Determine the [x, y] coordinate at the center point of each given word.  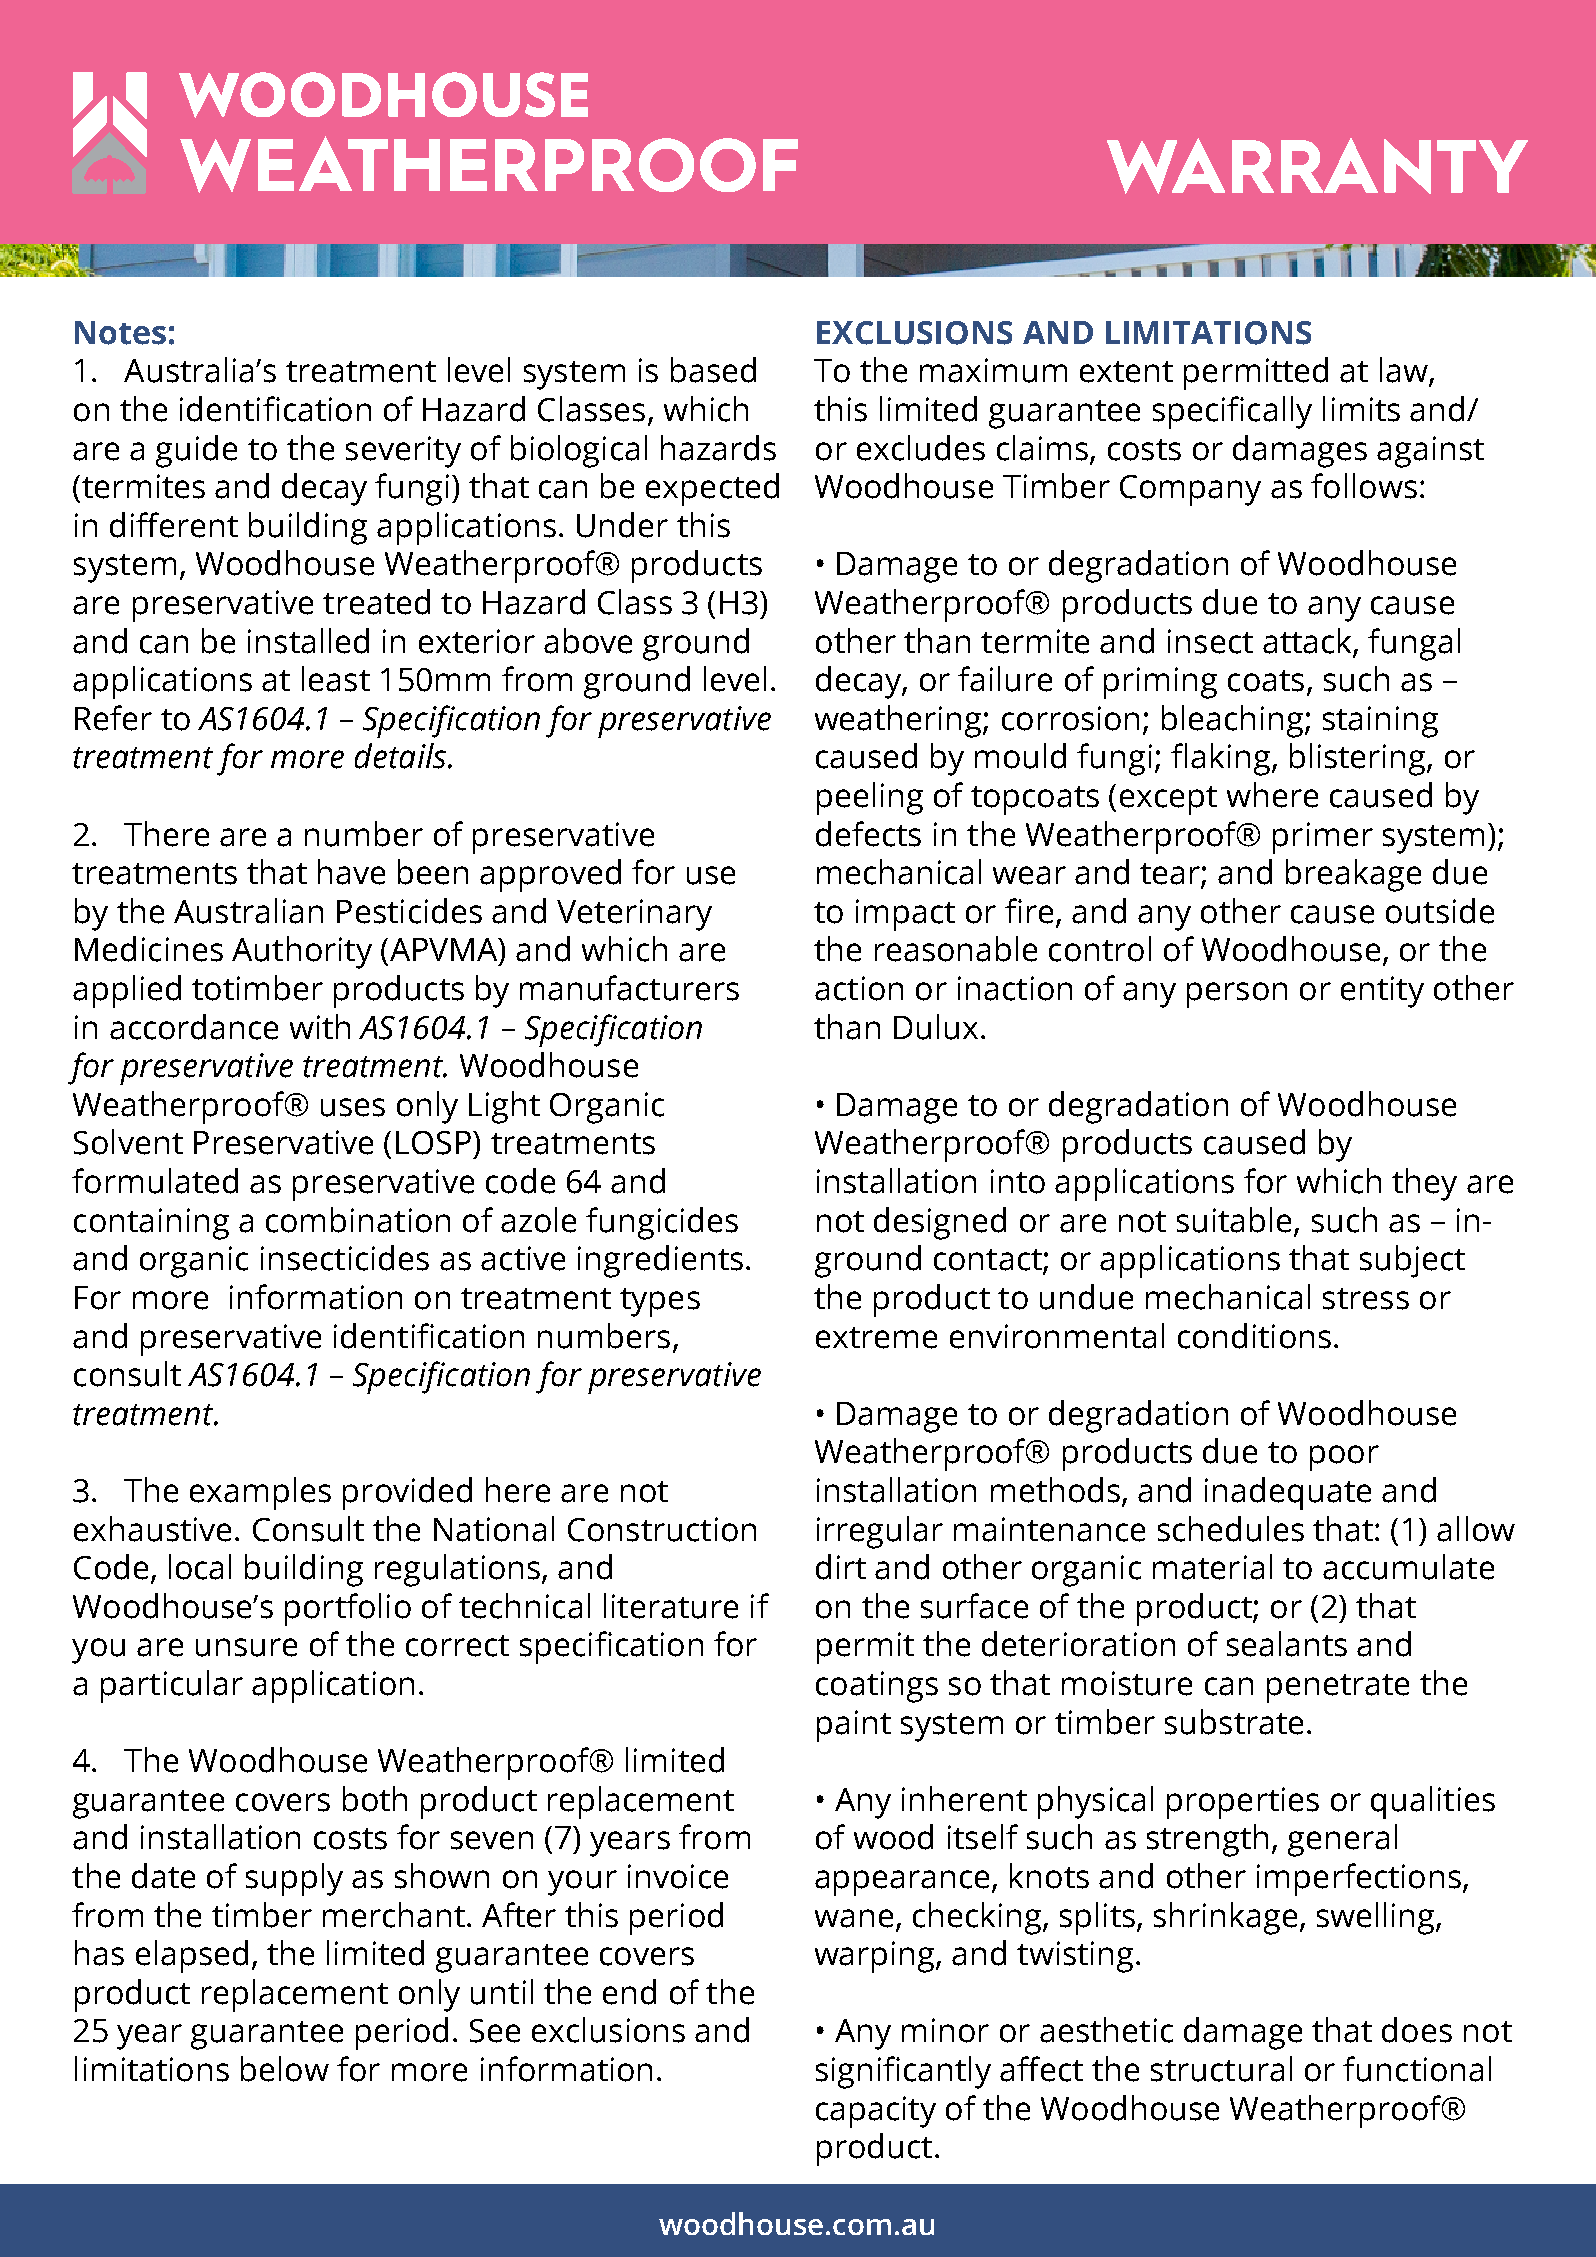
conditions [1254, 1336]
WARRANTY [1317, 166]
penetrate [1338, 1688]
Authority [302, 952]
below [285, 2069]
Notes [120, 333]
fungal [1414, 644]
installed [308, 641]
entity [1382, 992]
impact [905, 915]
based [713, 370]
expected [712, 489]
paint [854, 1726]
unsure [246, 1647]
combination [358, 1220]
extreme [876, 1338]
